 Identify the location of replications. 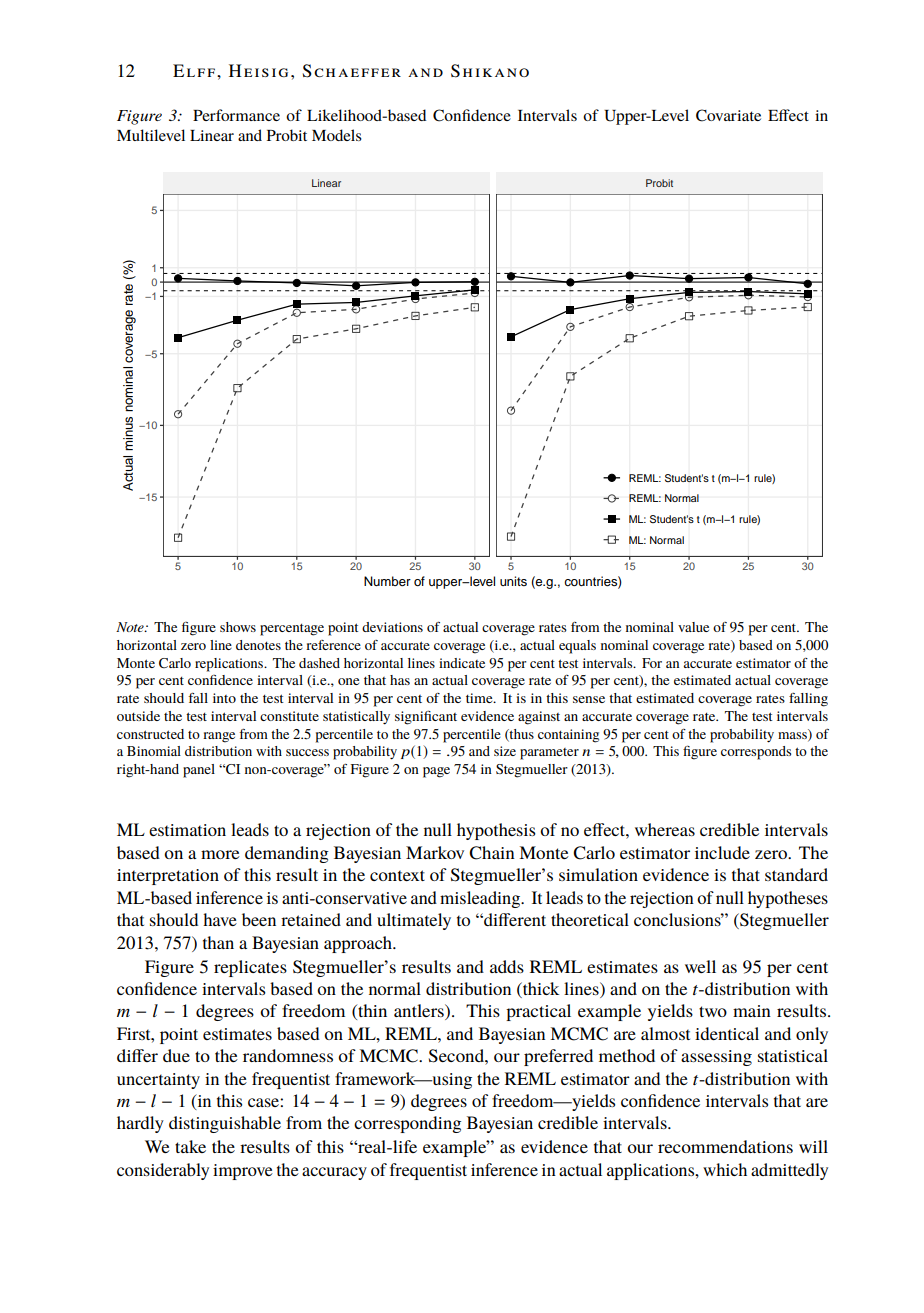
(230, 665).
